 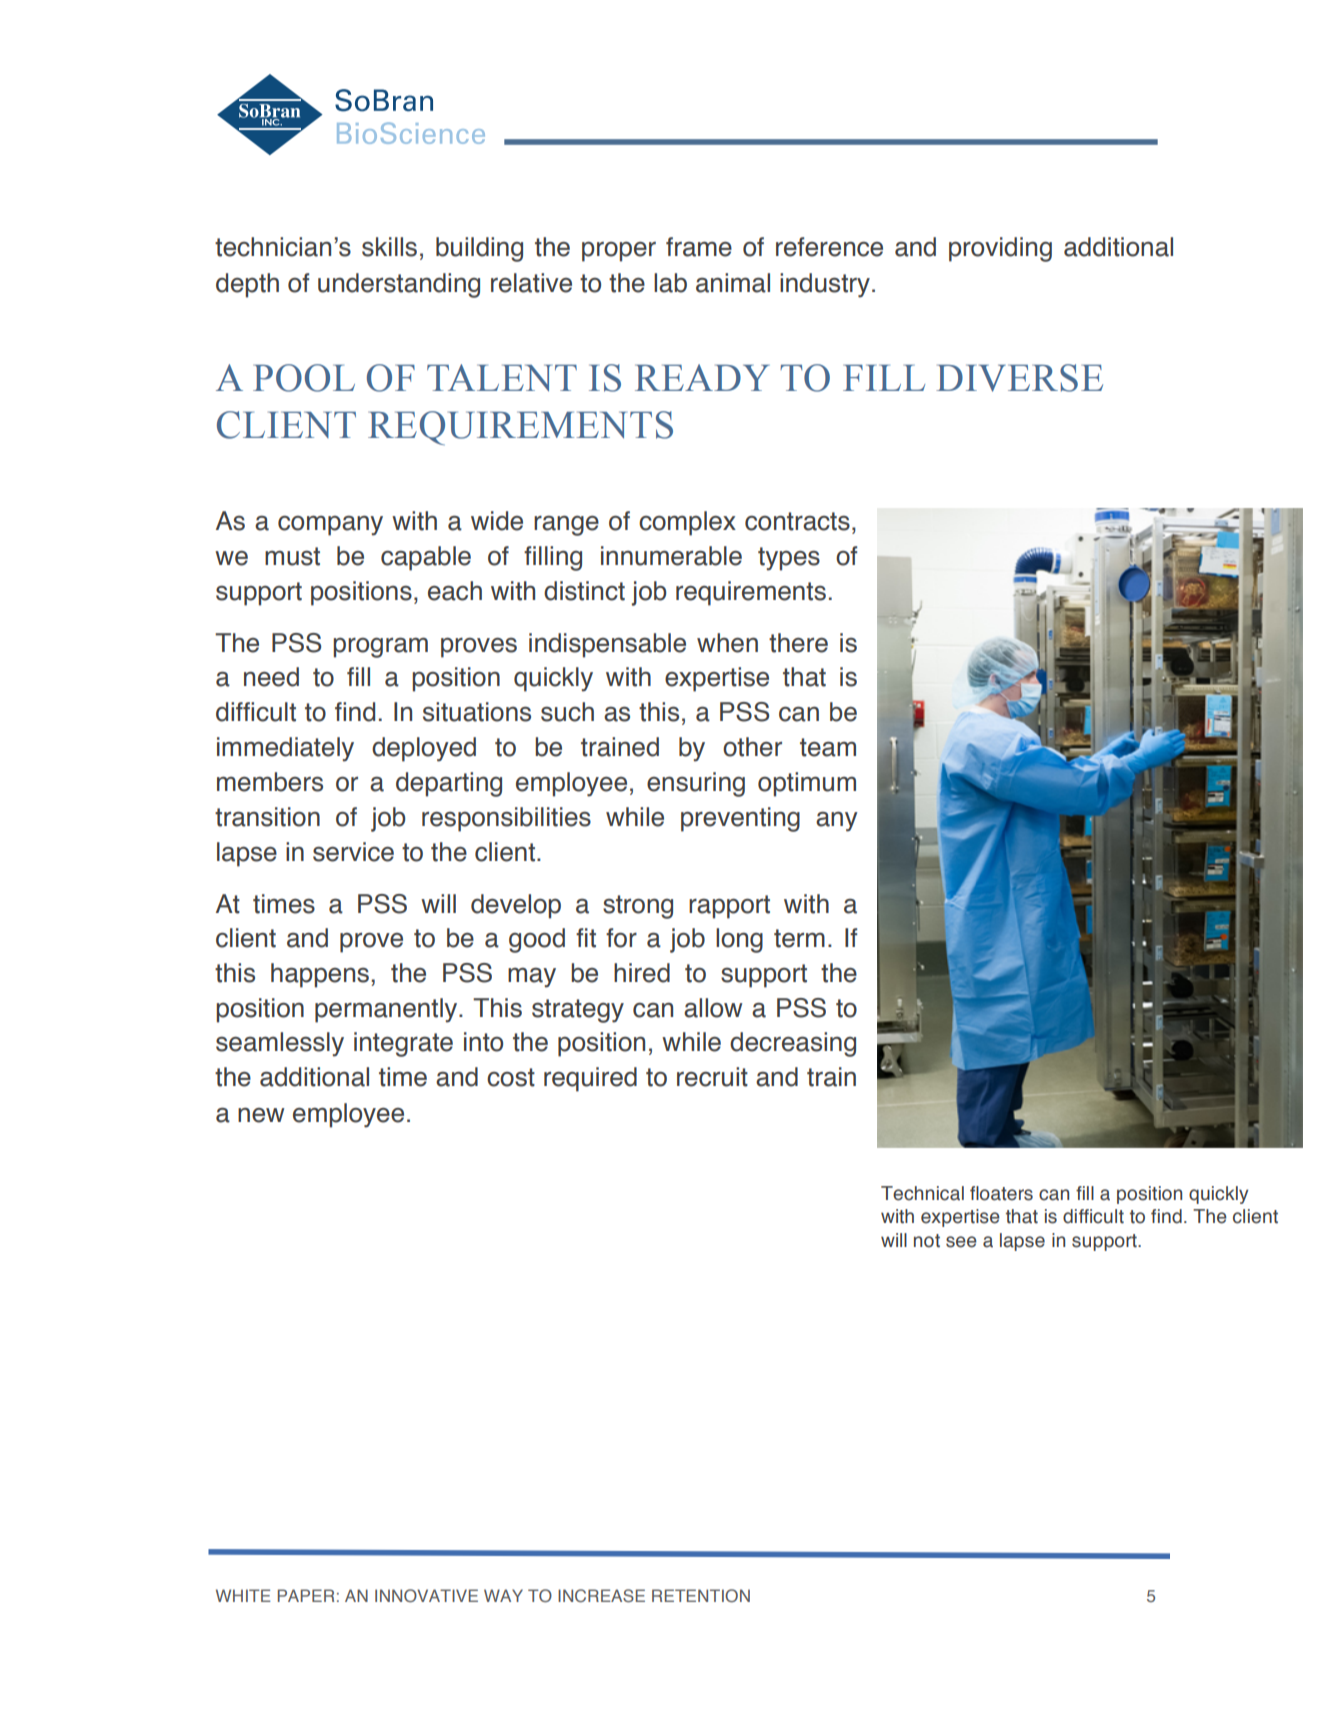 I want to click on RETENTION, so click(x=701, y=1595).
